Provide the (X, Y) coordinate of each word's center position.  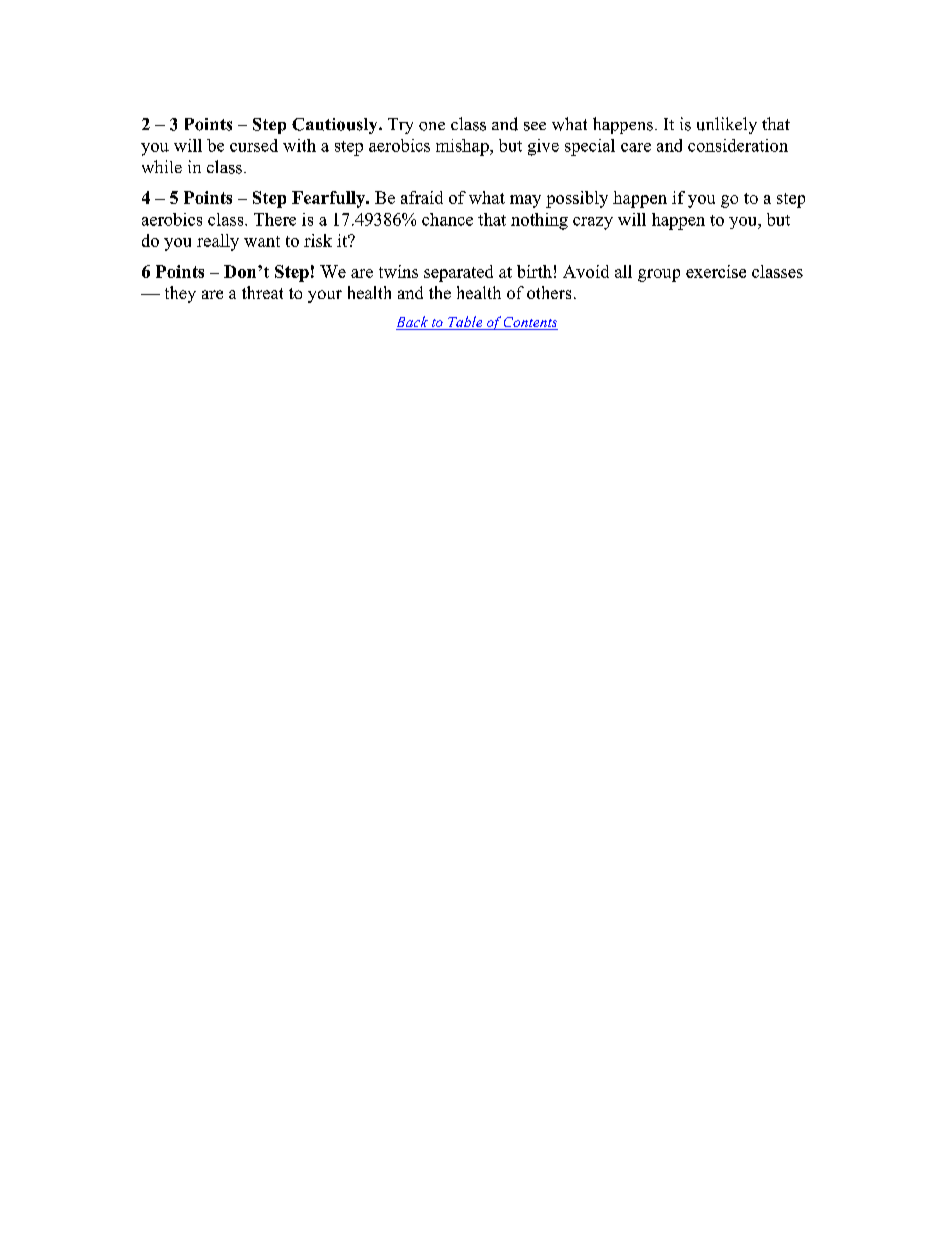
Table (465, 323)
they (180, 294)
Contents (530, 323)
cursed (254, 145)
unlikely (727, 125)
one (432, 126)
